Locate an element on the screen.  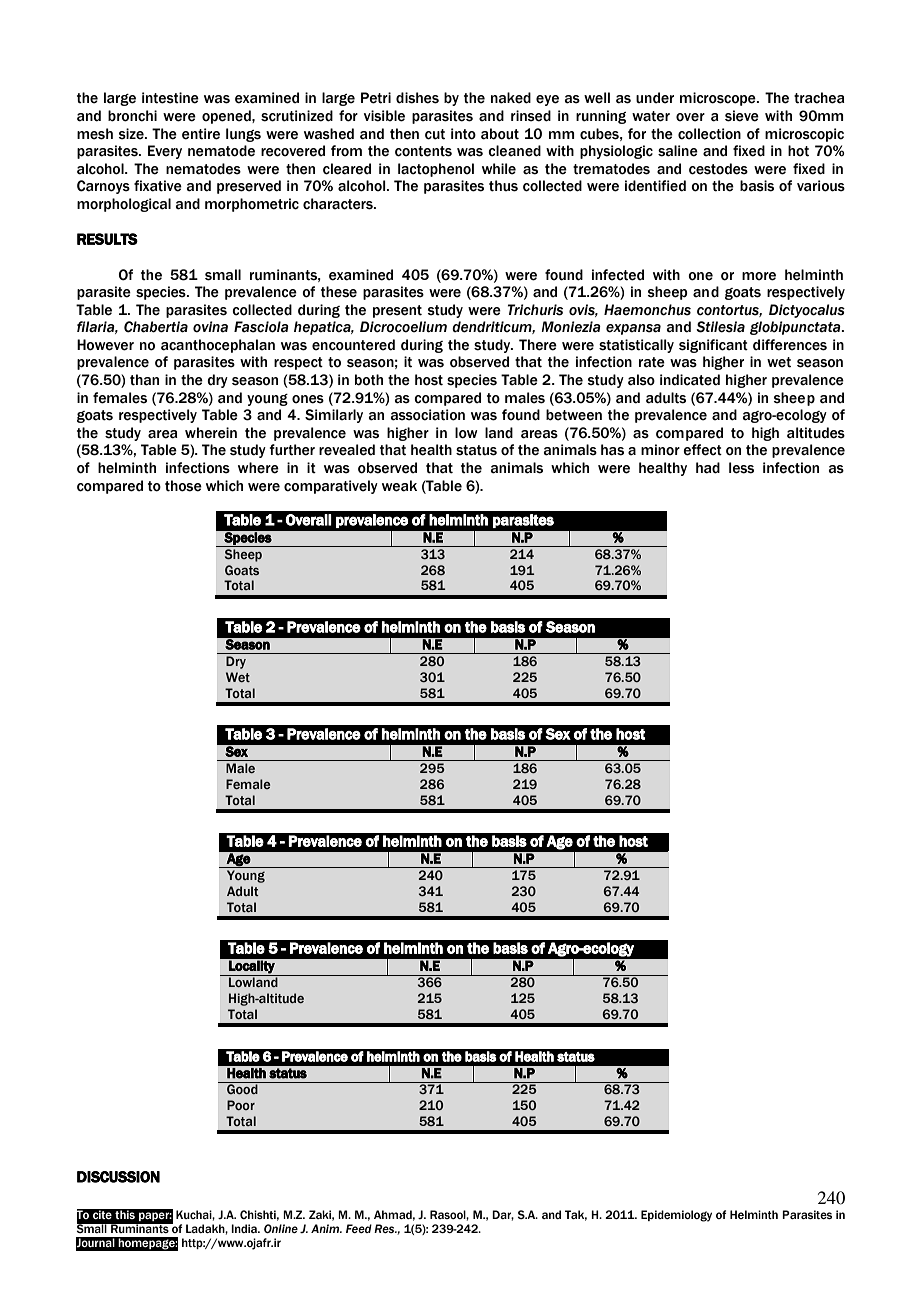
comparatively is located at coordinates (331, 487).
